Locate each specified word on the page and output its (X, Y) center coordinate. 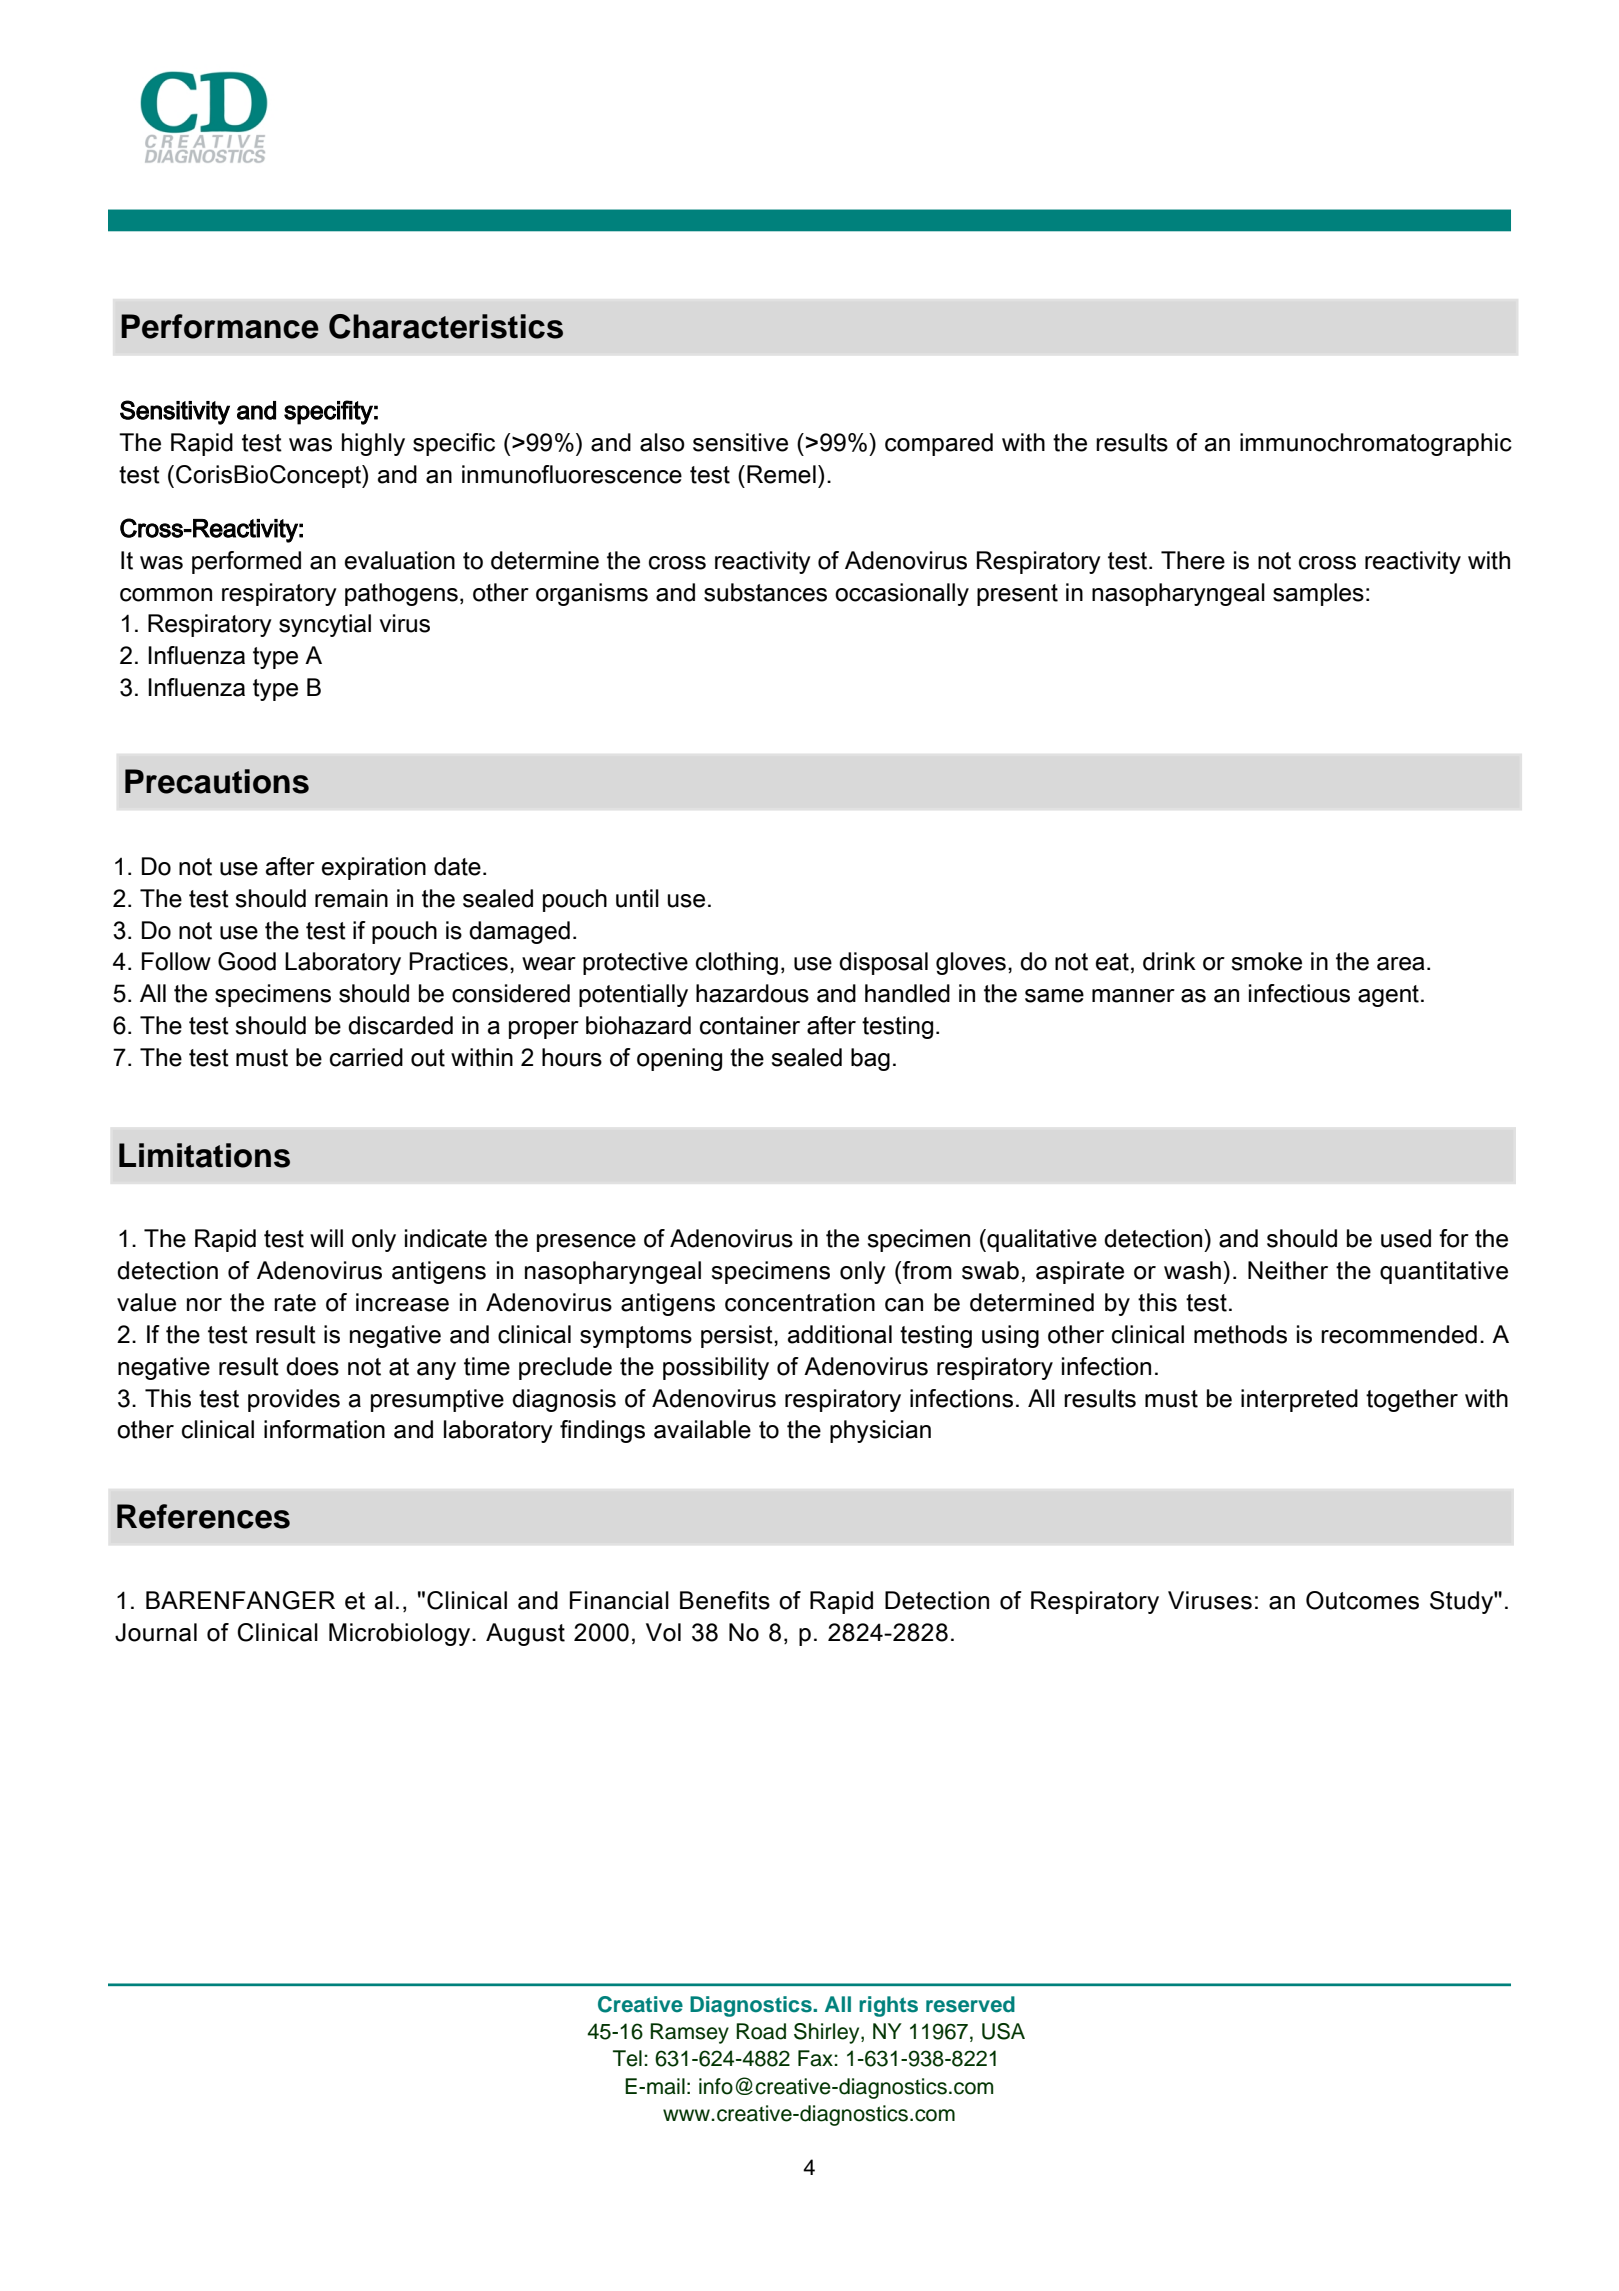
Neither (1288, 1270)
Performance (220, 326)
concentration (800, 1302)
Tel (627, 2058)
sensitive (740, 442)
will (326, 1238)
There (1193, 560)
